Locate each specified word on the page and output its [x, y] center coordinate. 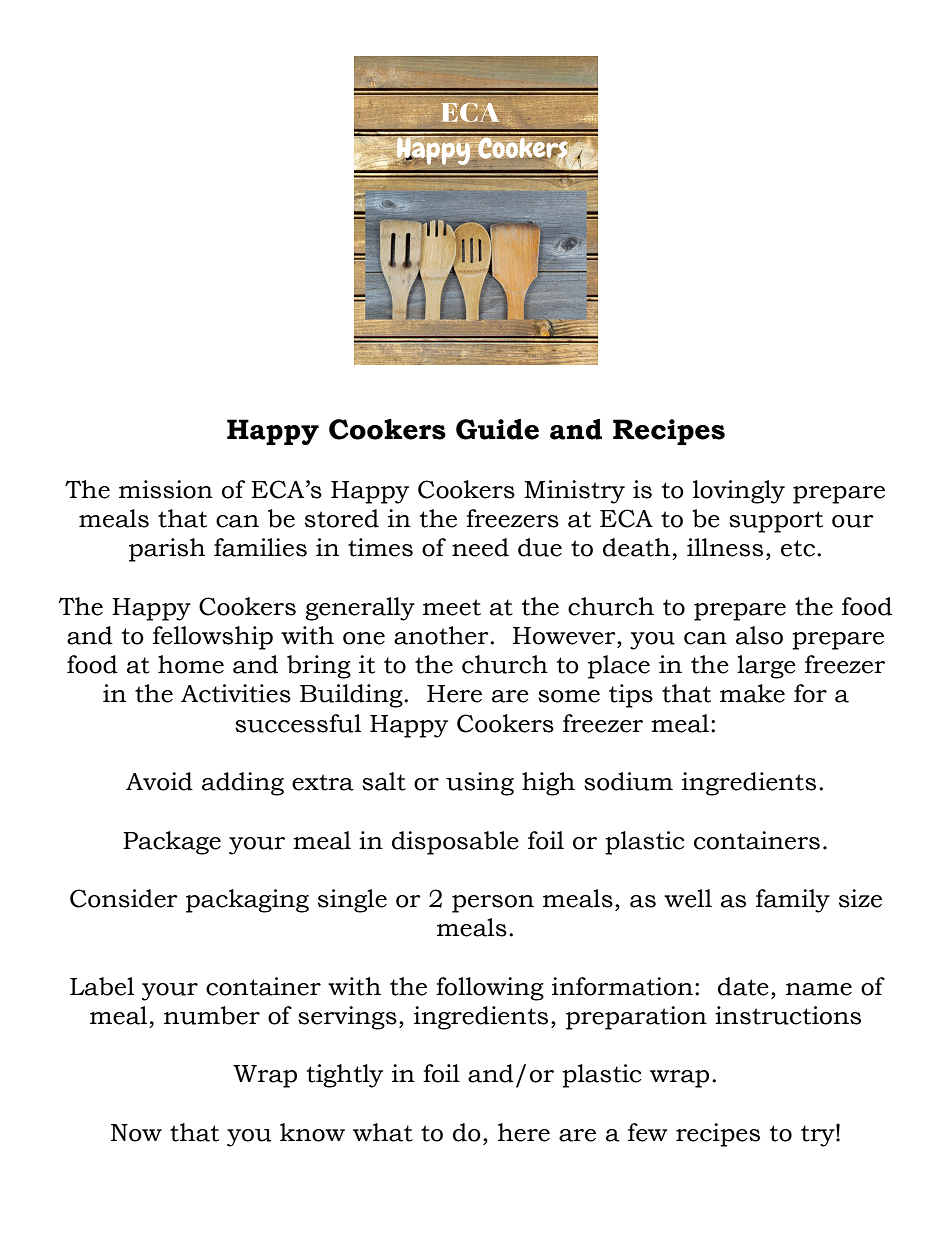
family [793, 901]
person [493, 904]
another [442, 635]
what [383, 1132]
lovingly [739, 492]
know [312, 1132]
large [766, 667]
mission [166, 489]
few [648, 1132]
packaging [247, 901]
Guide [497, 429]
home [191, 664]
